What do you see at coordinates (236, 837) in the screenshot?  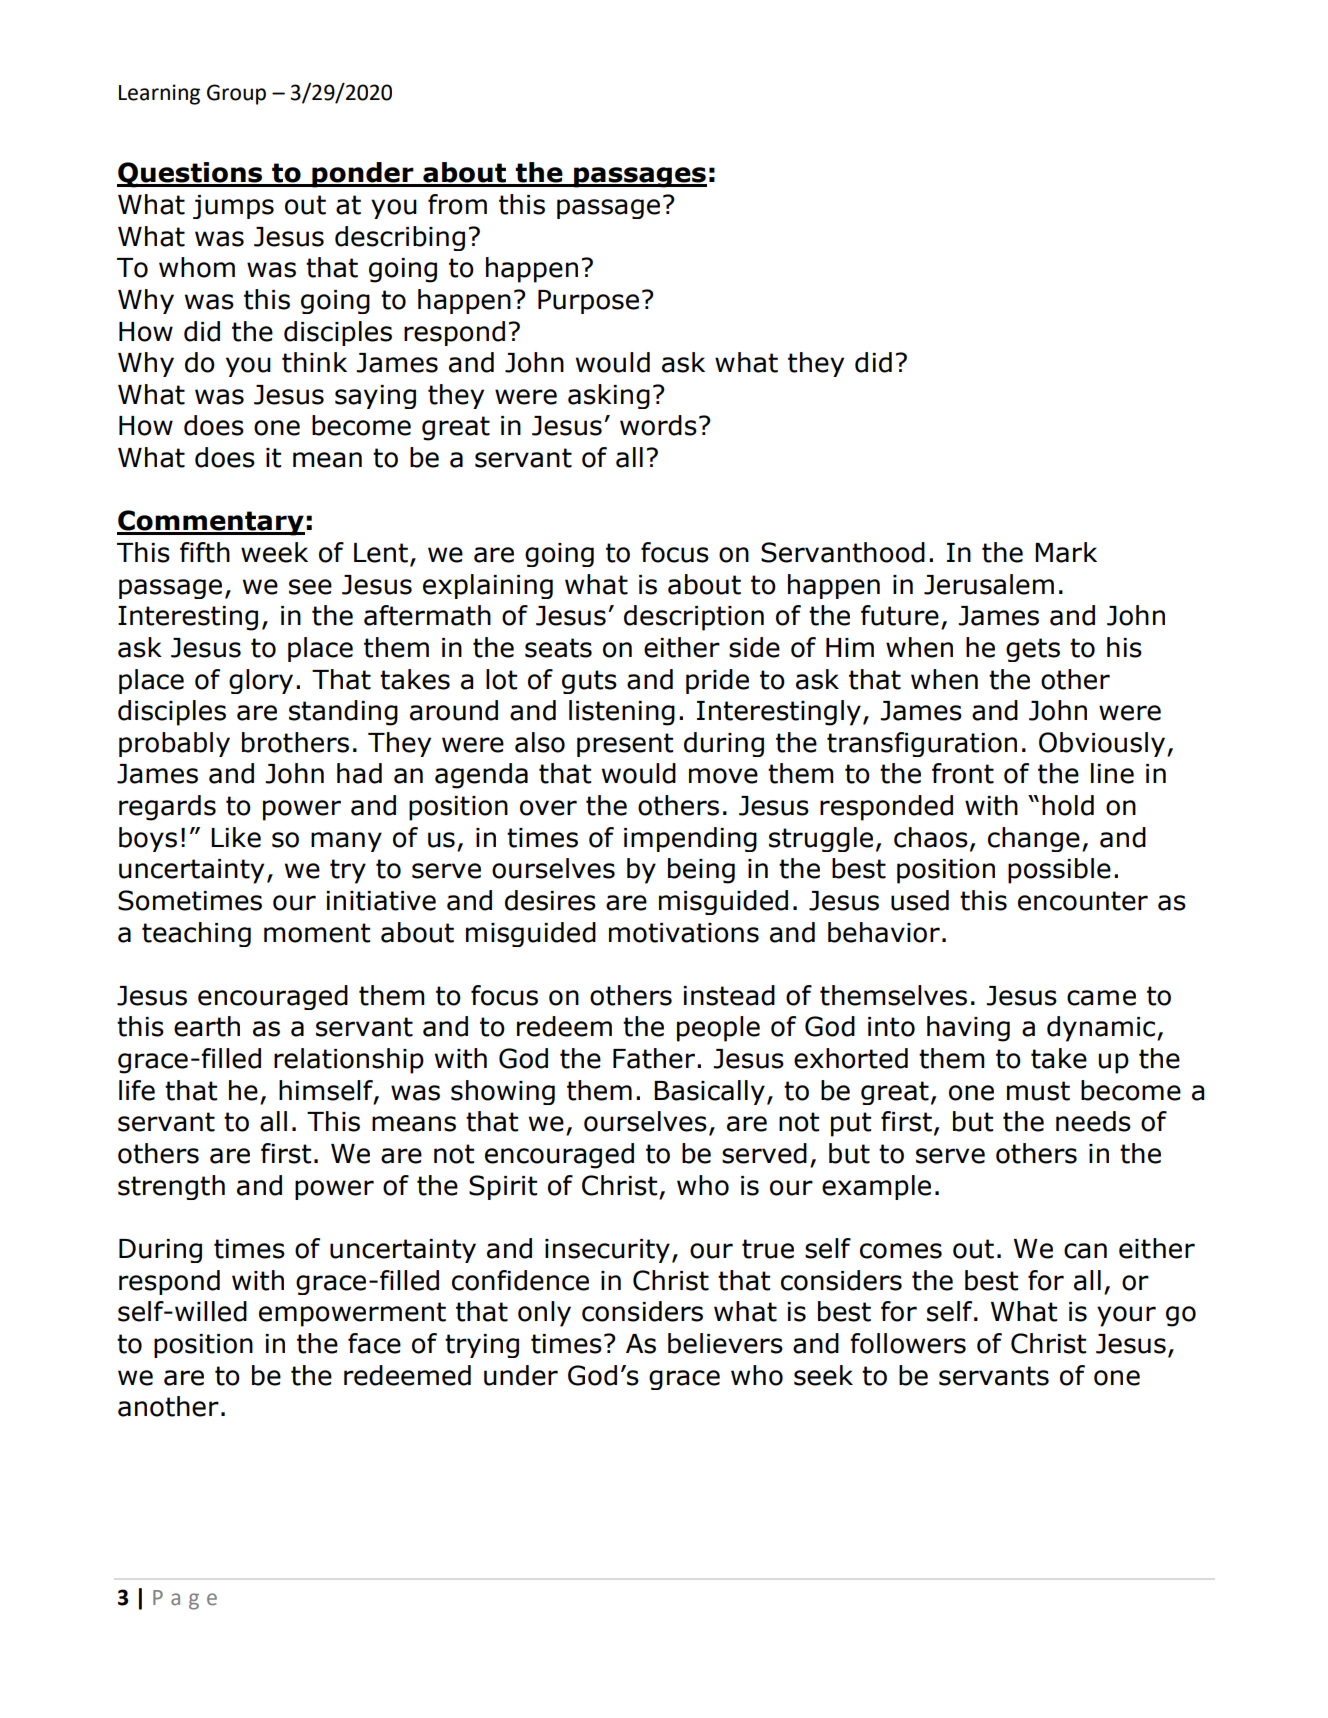 I see `Like` at bounding box center [236, 837].
